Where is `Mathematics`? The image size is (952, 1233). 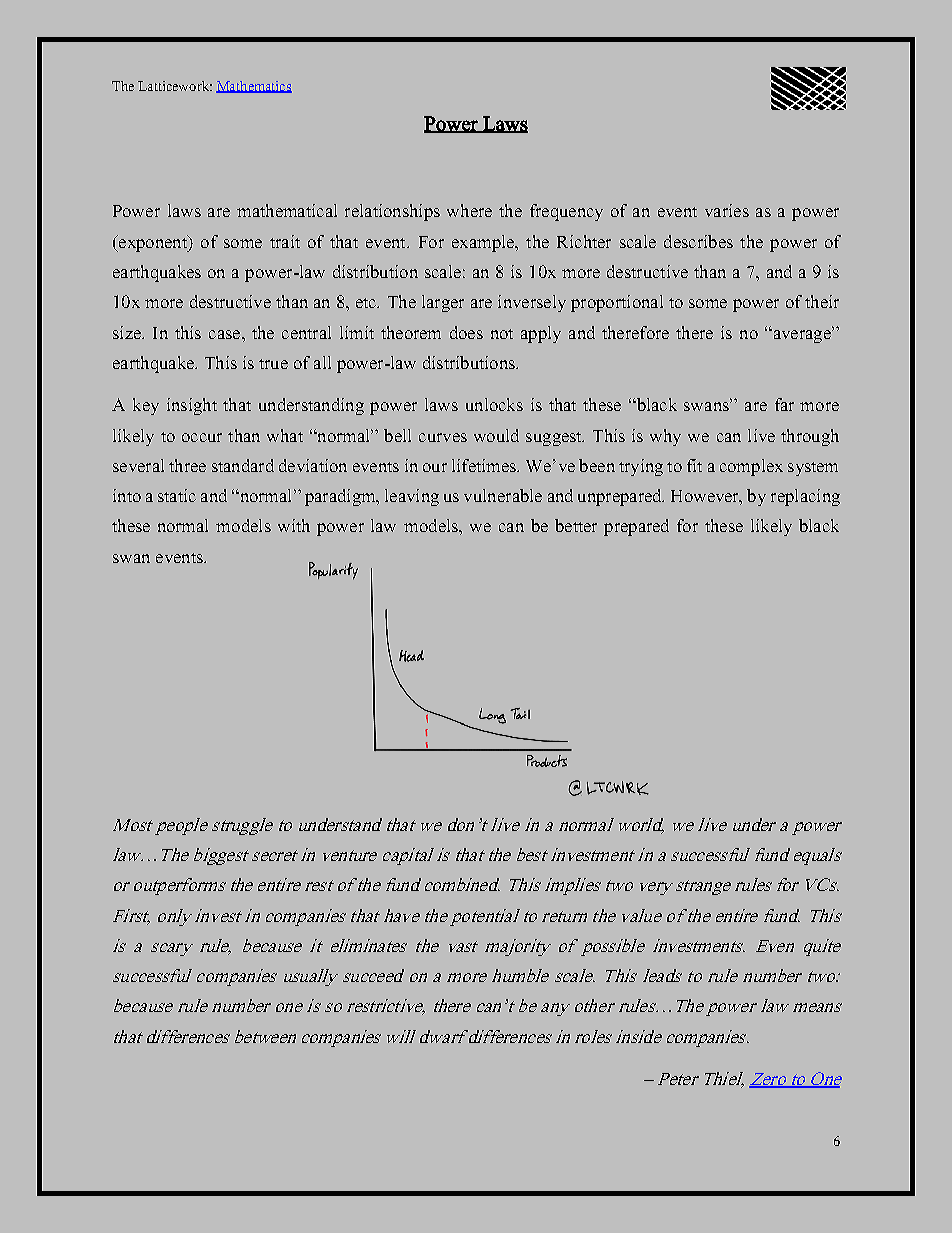 Mathematics is located at coordinates (254, 87).
